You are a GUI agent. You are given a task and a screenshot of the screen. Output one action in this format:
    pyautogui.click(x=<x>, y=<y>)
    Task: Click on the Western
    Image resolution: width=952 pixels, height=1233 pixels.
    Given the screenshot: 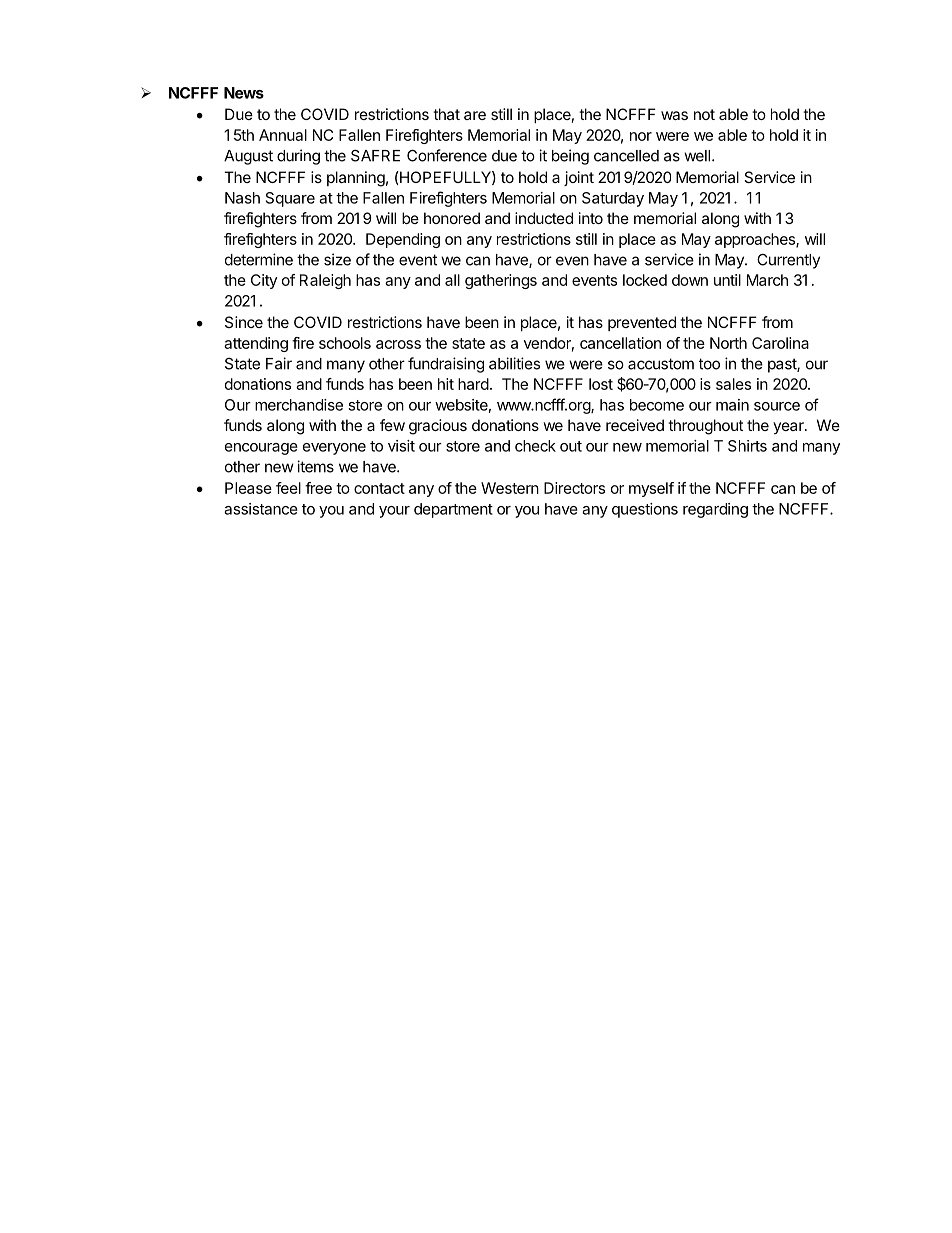 What is the action you would take?
    pyautogui.click(x=510, y=488)
